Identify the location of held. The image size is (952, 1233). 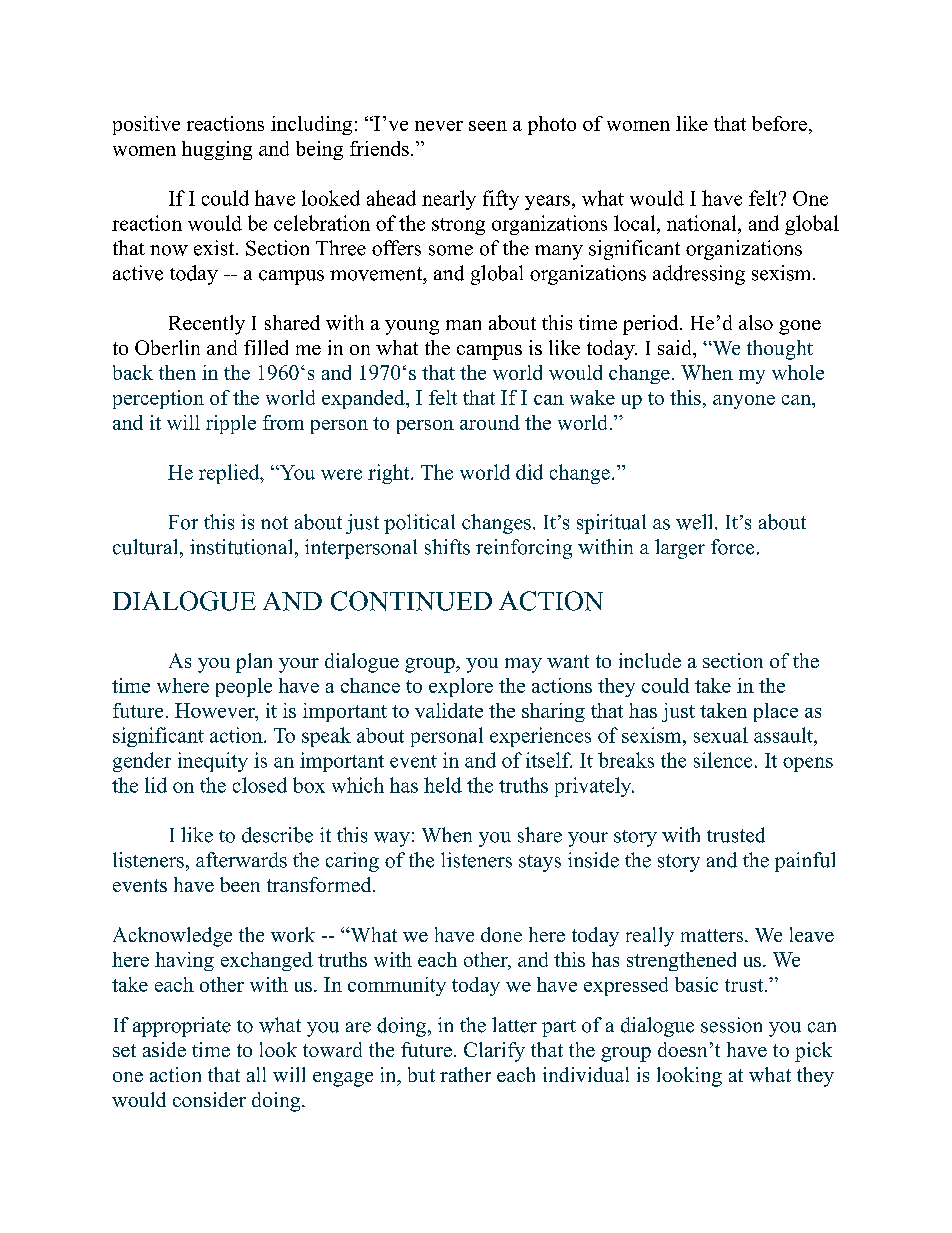
(443, 785).
